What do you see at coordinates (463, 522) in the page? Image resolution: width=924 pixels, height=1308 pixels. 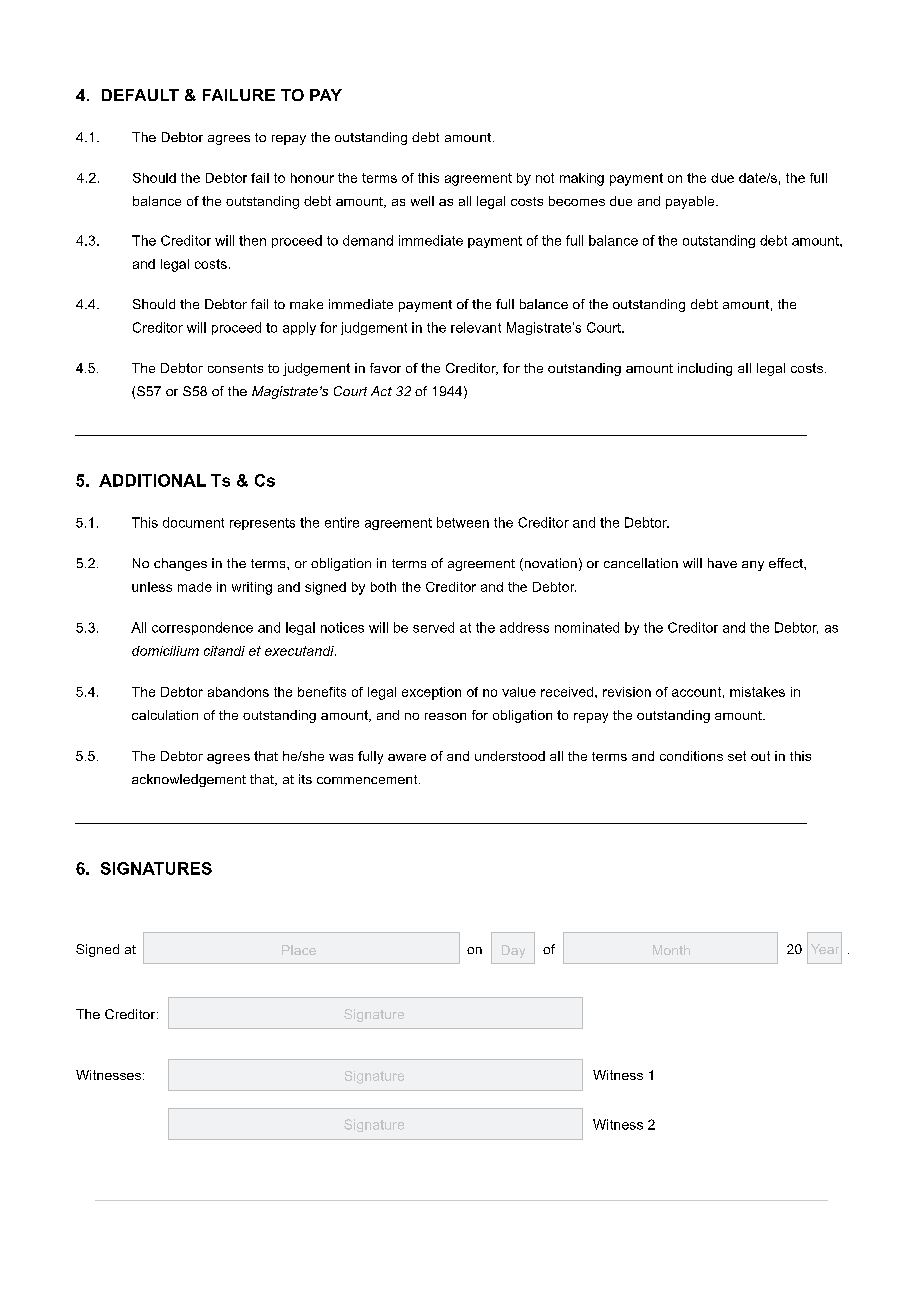 I see `between` at bounding box center [463, 522].
